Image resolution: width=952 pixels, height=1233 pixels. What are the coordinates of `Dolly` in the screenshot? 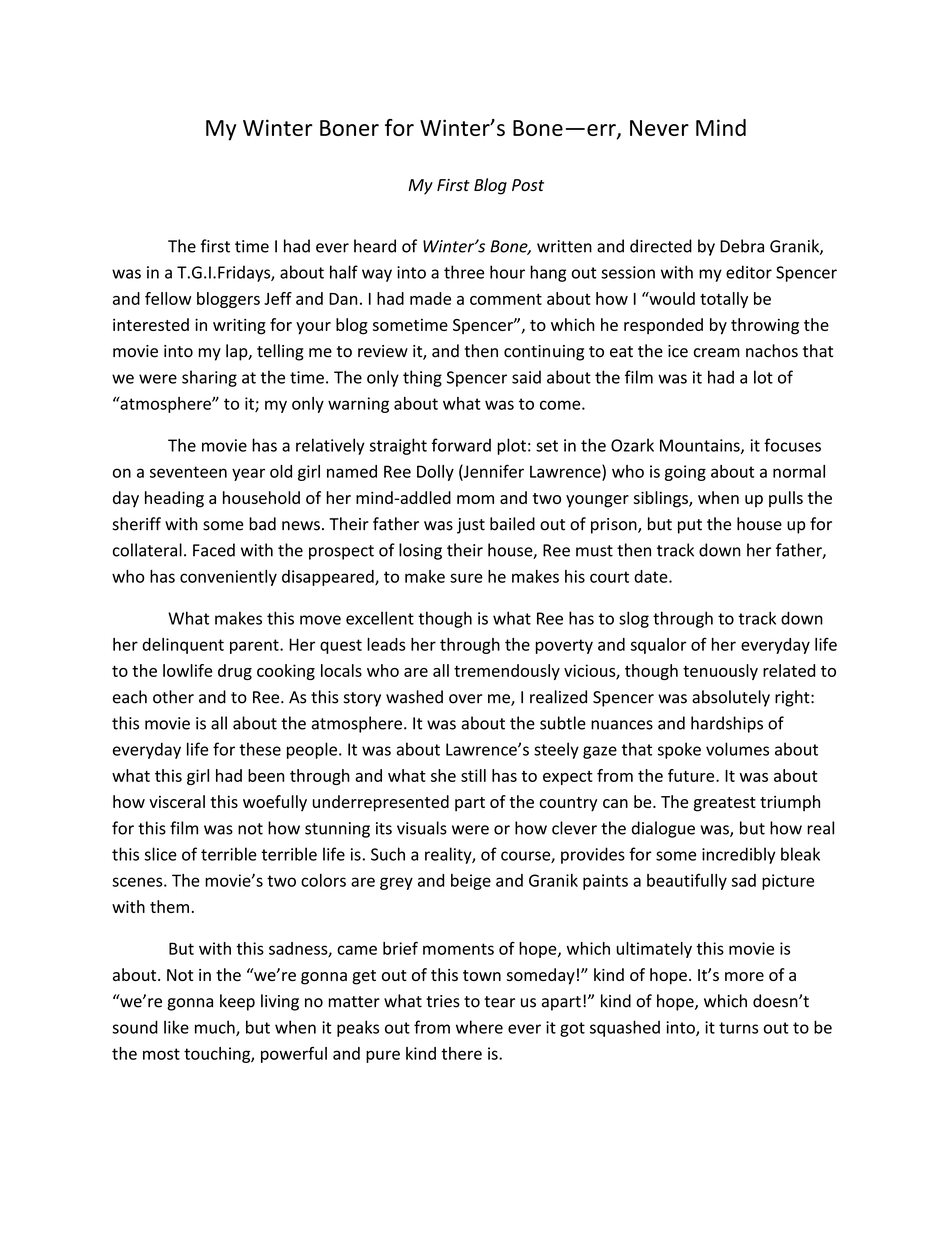 It's located at (435, 473).
